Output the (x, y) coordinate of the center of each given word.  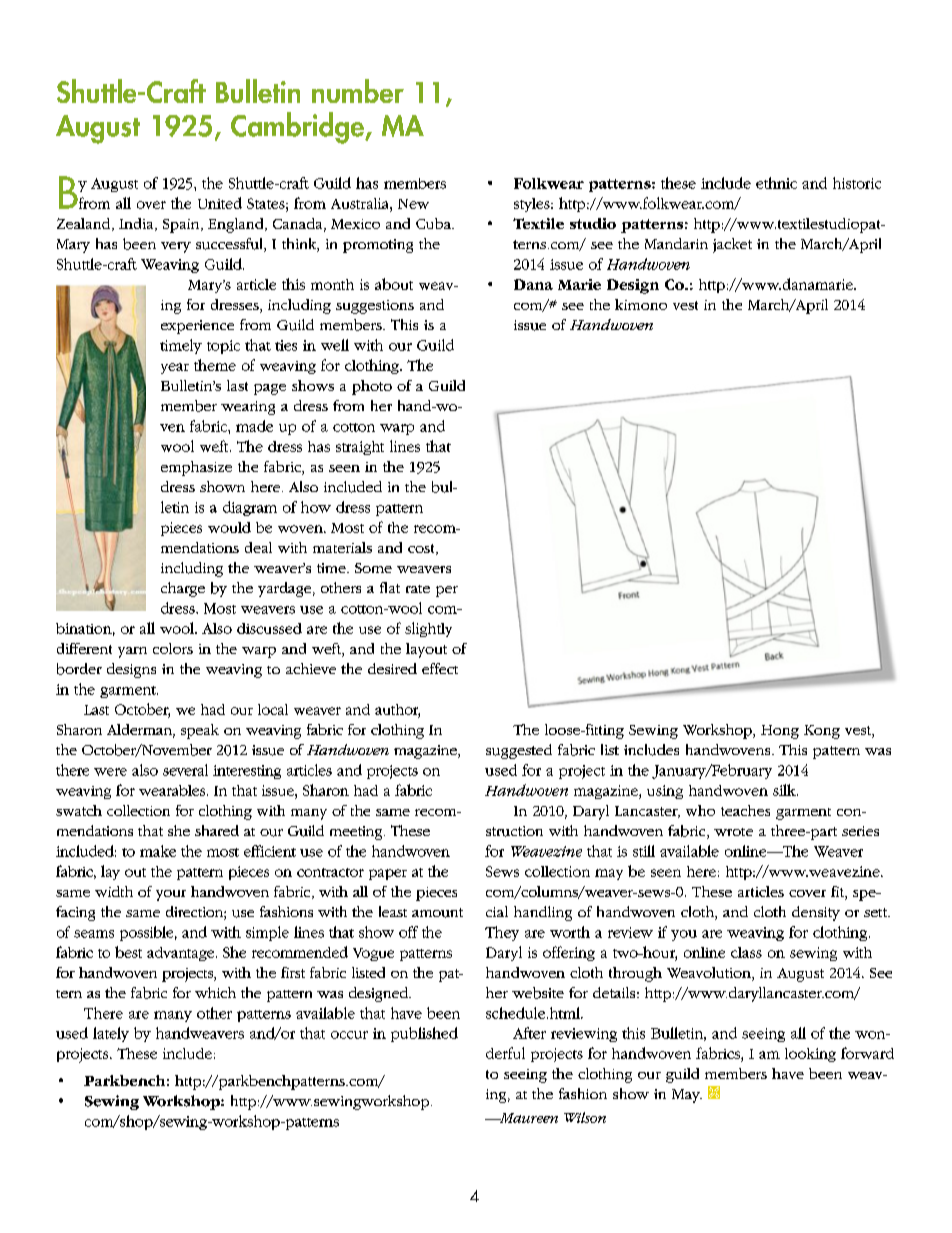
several (185, 770)
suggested (519, 751)
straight (360, 448)
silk (785, 790)
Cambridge (298, 128)
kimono (641, 304)
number (358, 91)
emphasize (196, 468)
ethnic (776, 183)
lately (111, 1034)
